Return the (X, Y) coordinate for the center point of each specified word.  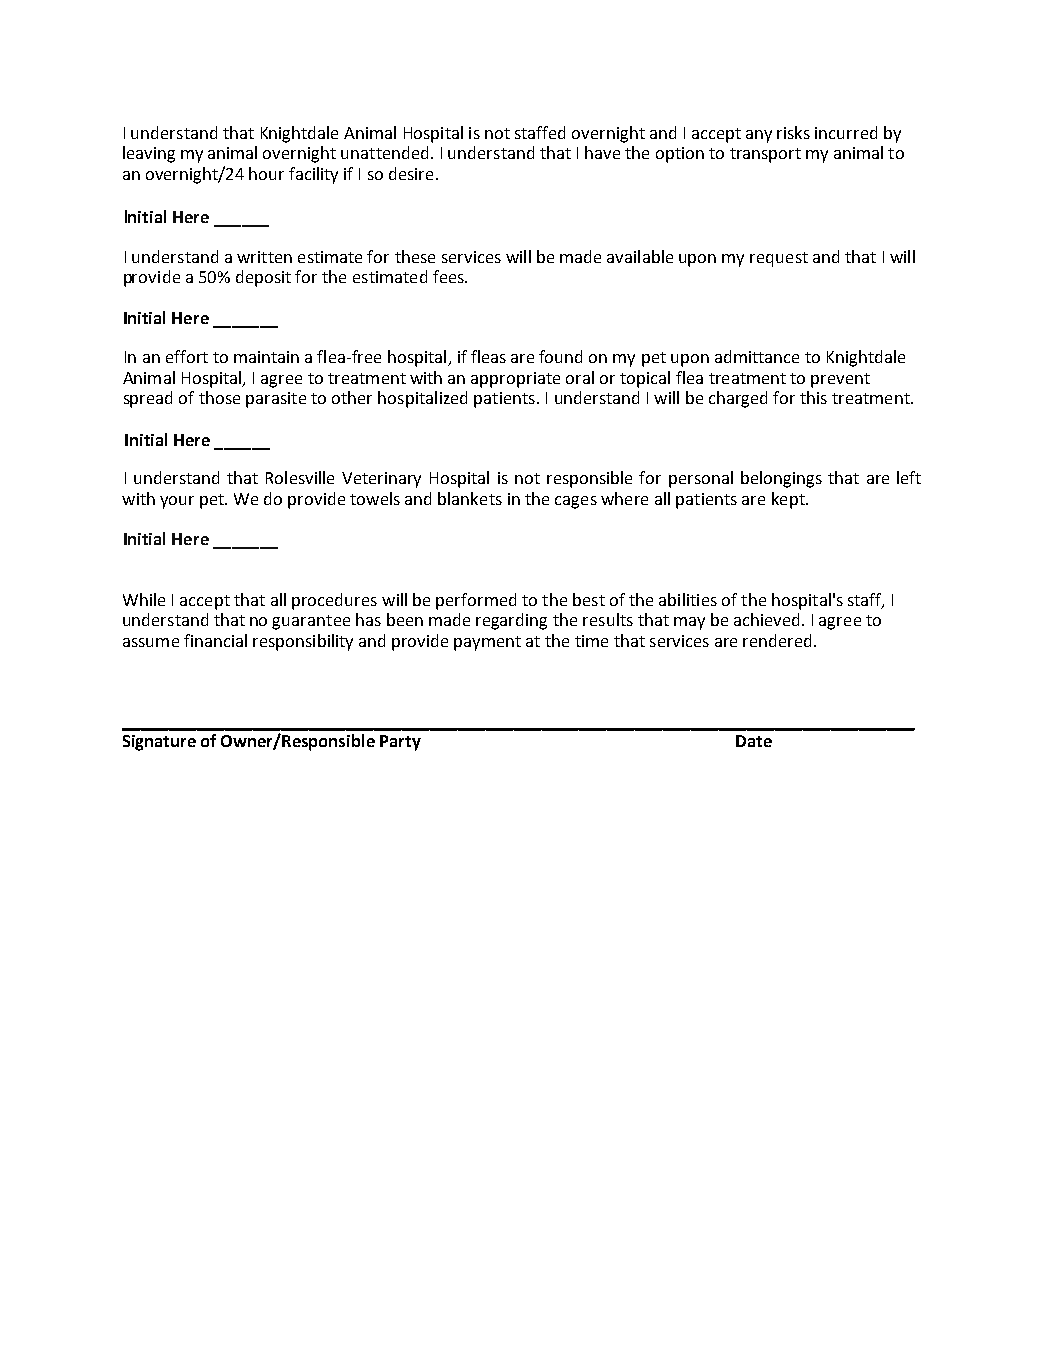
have (602, 152)
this (813, 397)
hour (266, 173)
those (219, 397)
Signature (159, 743)
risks (793, 132)
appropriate (515, 380)
